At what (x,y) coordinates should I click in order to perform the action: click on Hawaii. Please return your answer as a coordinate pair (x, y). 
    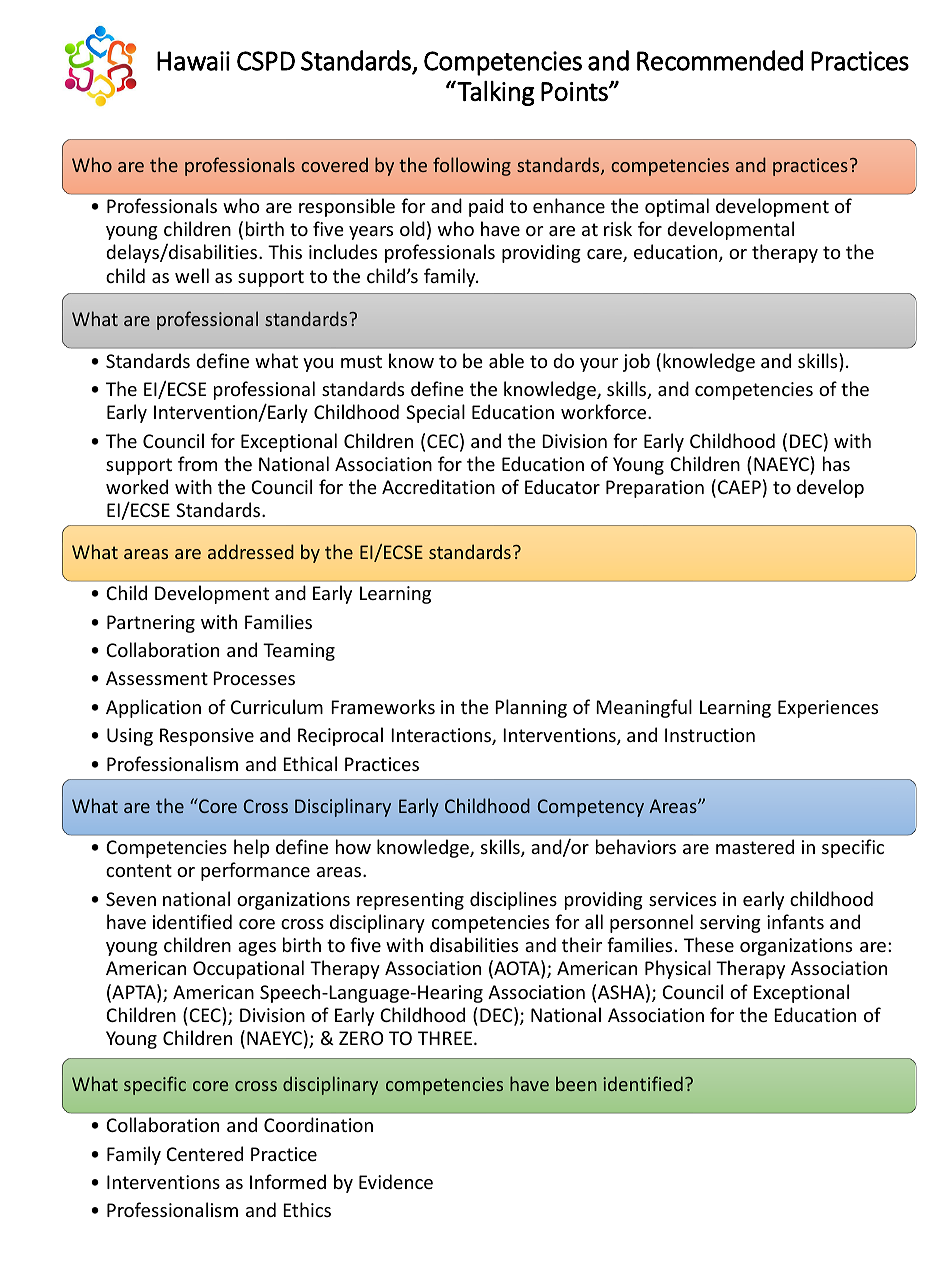
    Looking at the image, I should click on (193, 61).
